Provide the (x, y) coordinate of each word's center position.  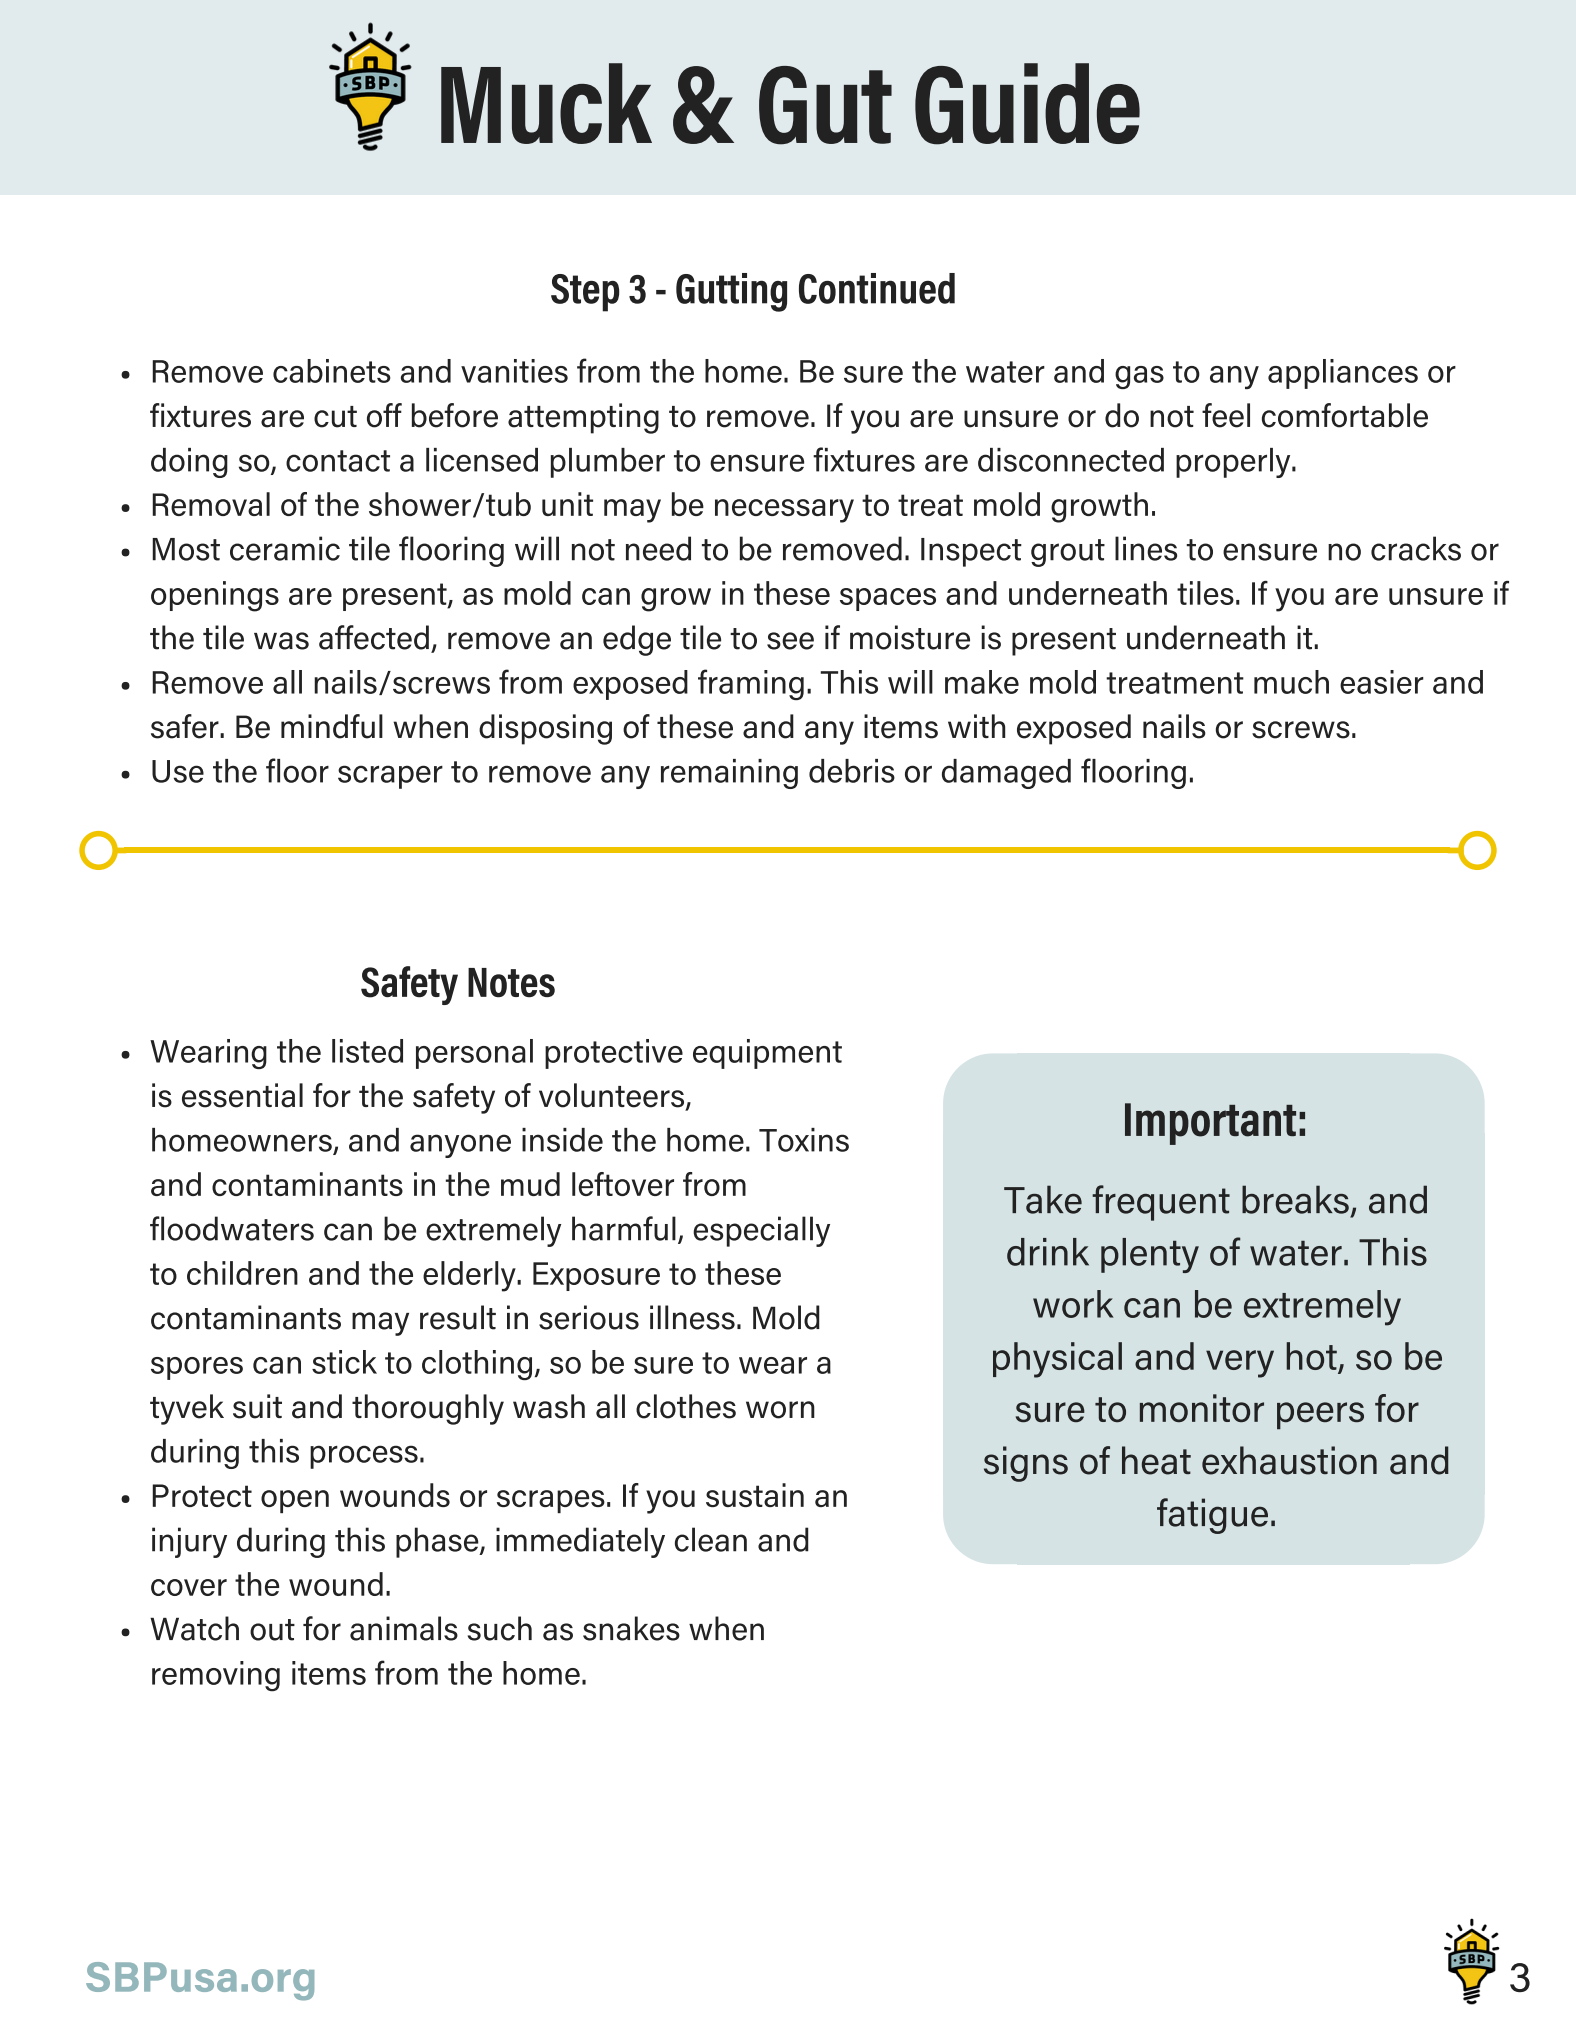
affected (374, 637)
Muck (546, 103)
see (790, 641)
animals (404, 1628)
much (1291, 682)
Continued (877, 288)
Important (1210, 1124)
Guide (1027, 104)
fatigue (1212, 1516)
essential (242, 1095)
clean (711, 1539)
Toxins (804, 1140)
